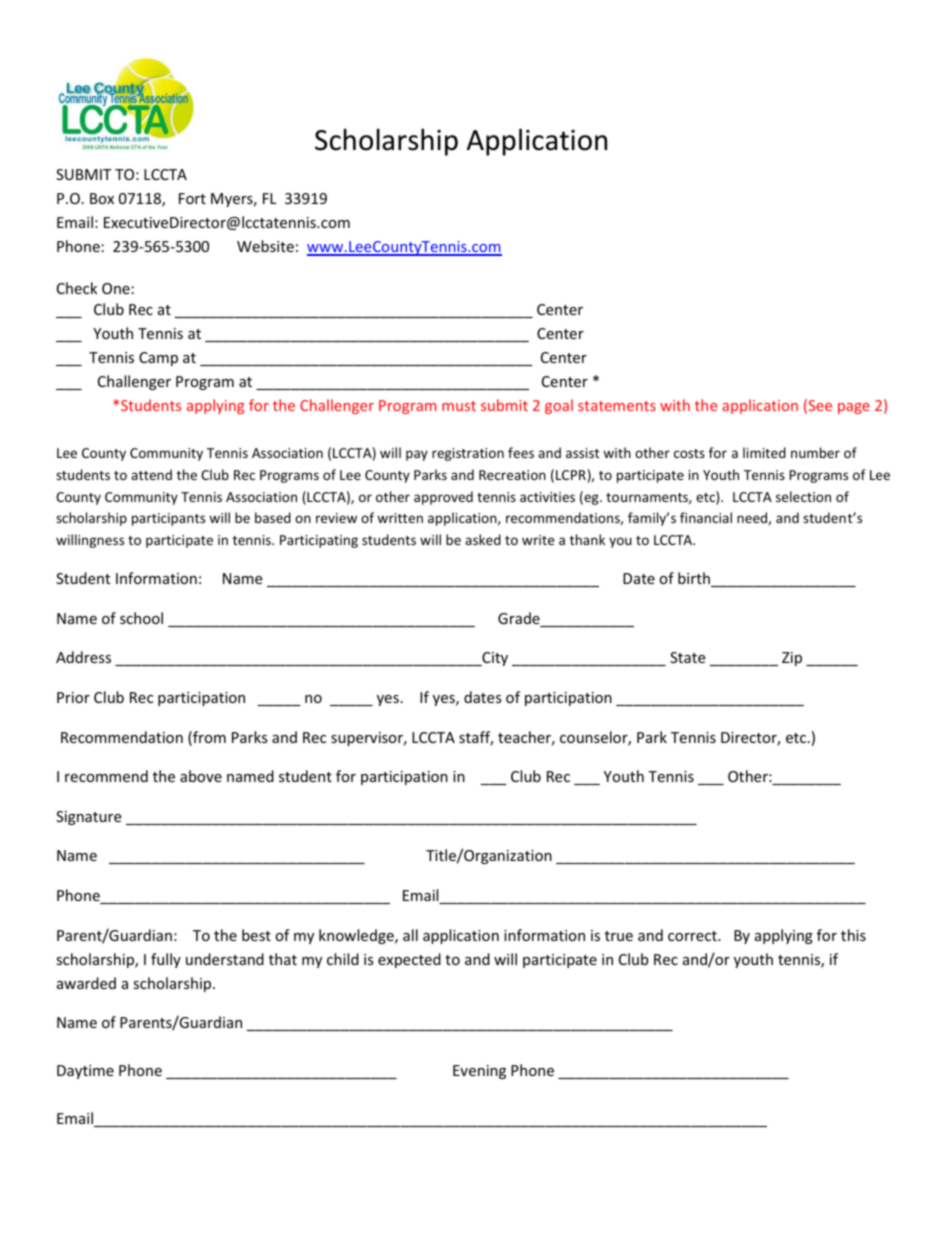 The height and width of the screenshot is (1233, 952). What do you see at coordinates (256, 935) in the screenshot?
I see `best` at bounding box center [256, 935].
